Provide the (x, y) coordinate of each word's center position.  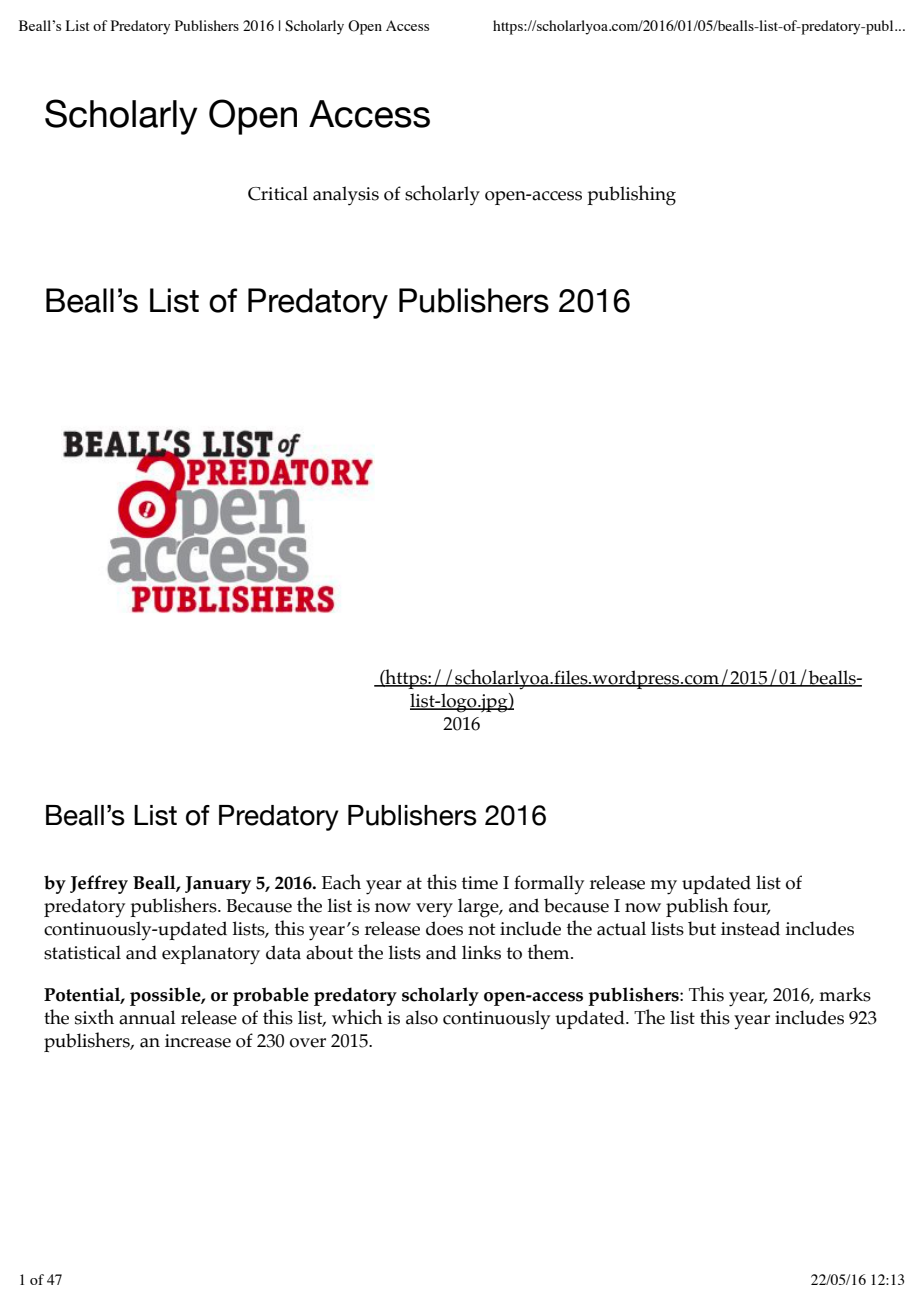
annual (147, 1017)
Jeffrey (99, 884)
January (218, 885)
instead (750, 928)
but (702, 928)
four (751, 906)
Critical (278, 193)
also (422, 1017)
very (434, 910)
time (480, 883)
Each (341, 882)
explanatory (211, 955)
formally (549, 885)
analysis (346, 196)
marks (845, 994)
